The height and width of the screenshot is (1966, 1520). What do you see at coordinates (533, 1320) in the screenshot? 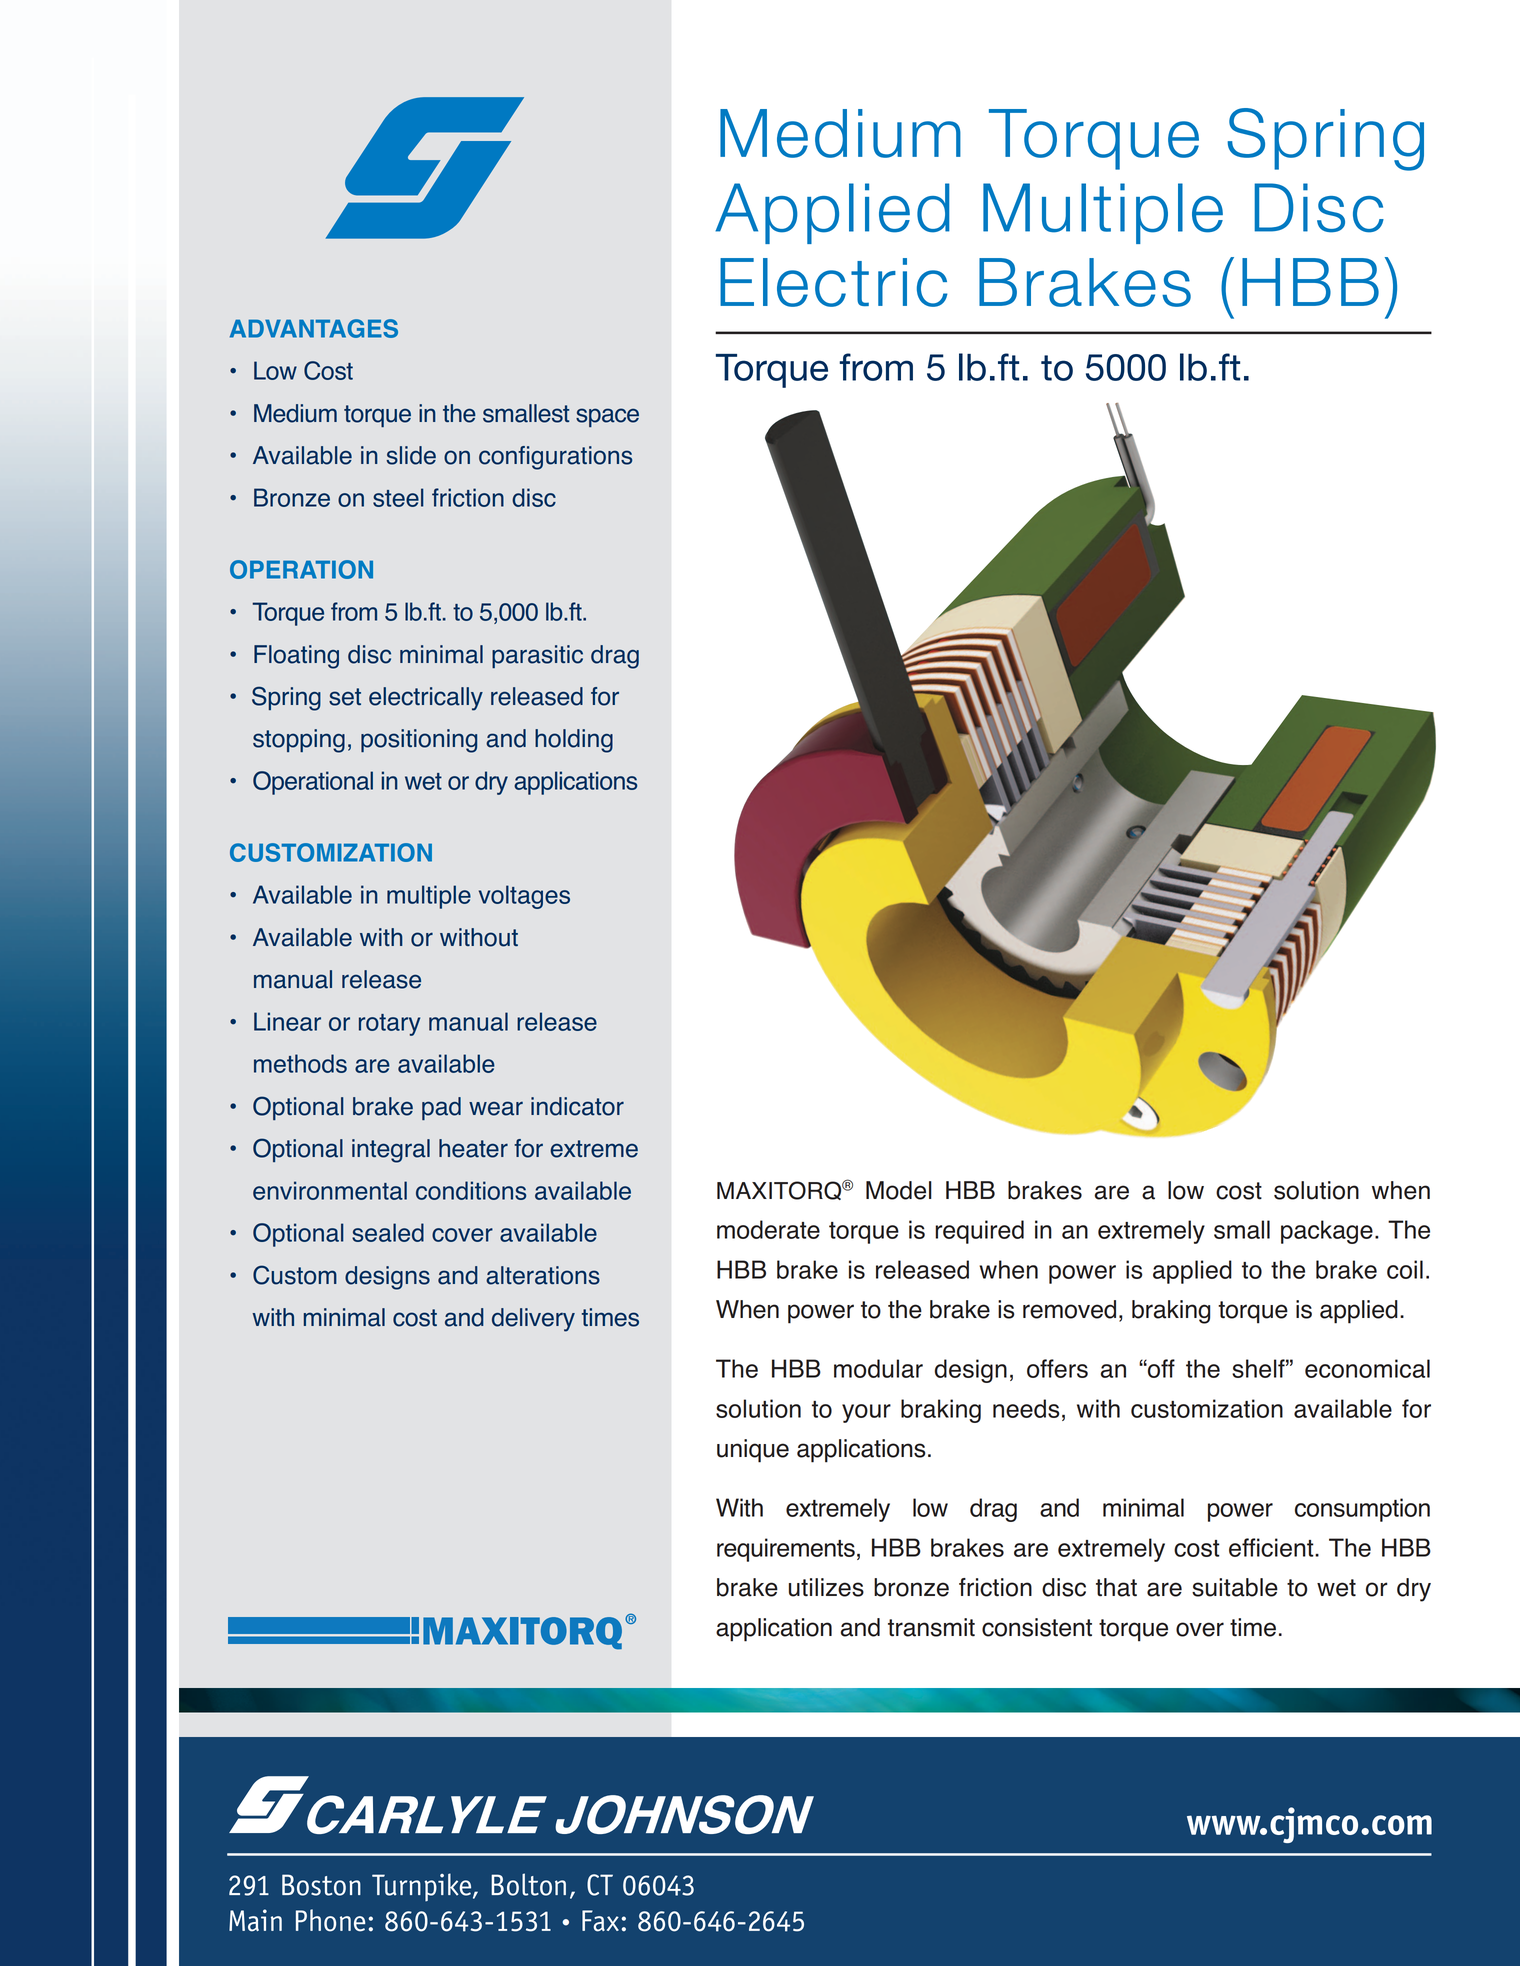
I see `delivery` at bounding box center [533, 1320].
